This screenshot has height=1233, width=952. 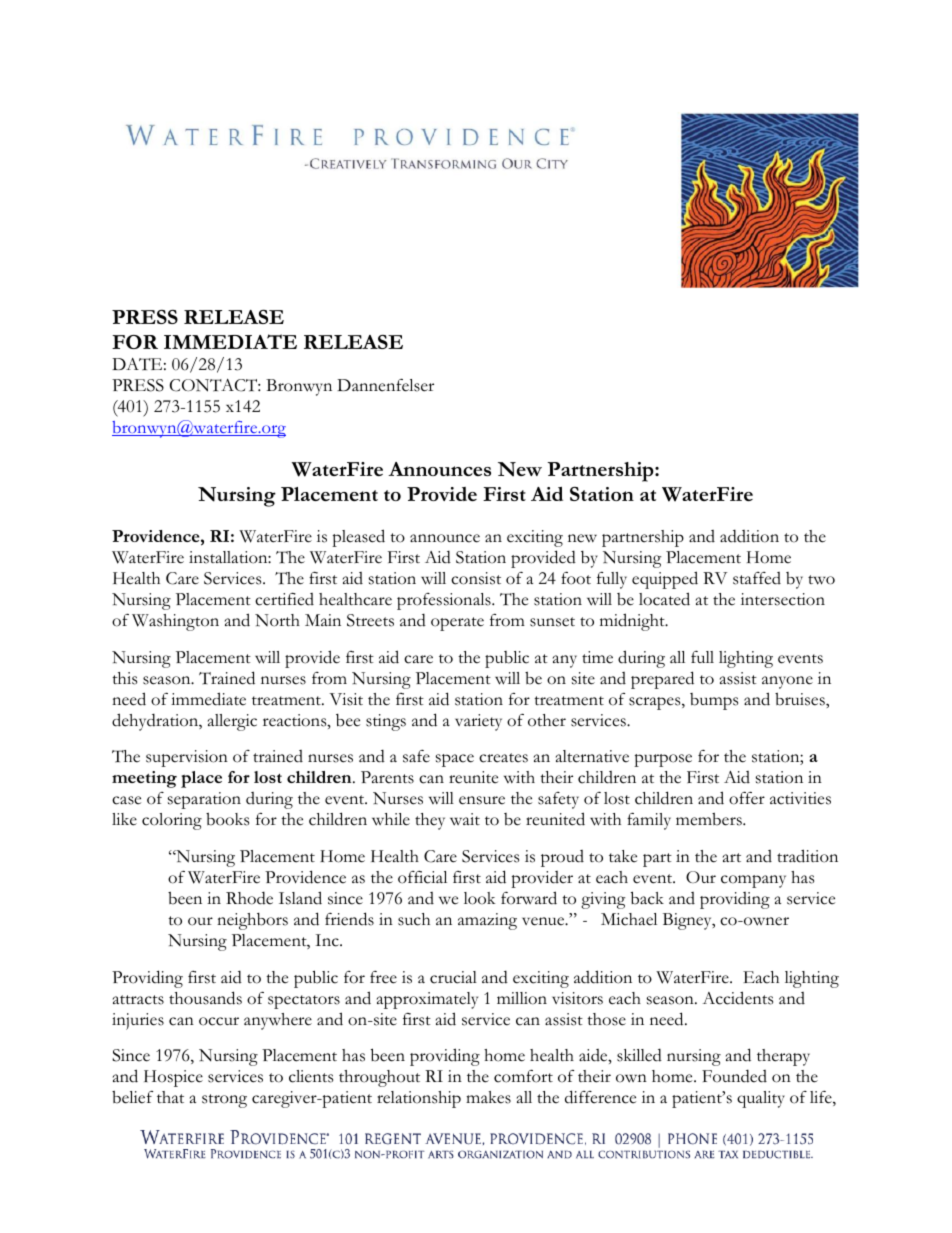 What do you see at coordinates (480, 898) in the screenshot?
I see `look` at bounding box center [480, 898].
